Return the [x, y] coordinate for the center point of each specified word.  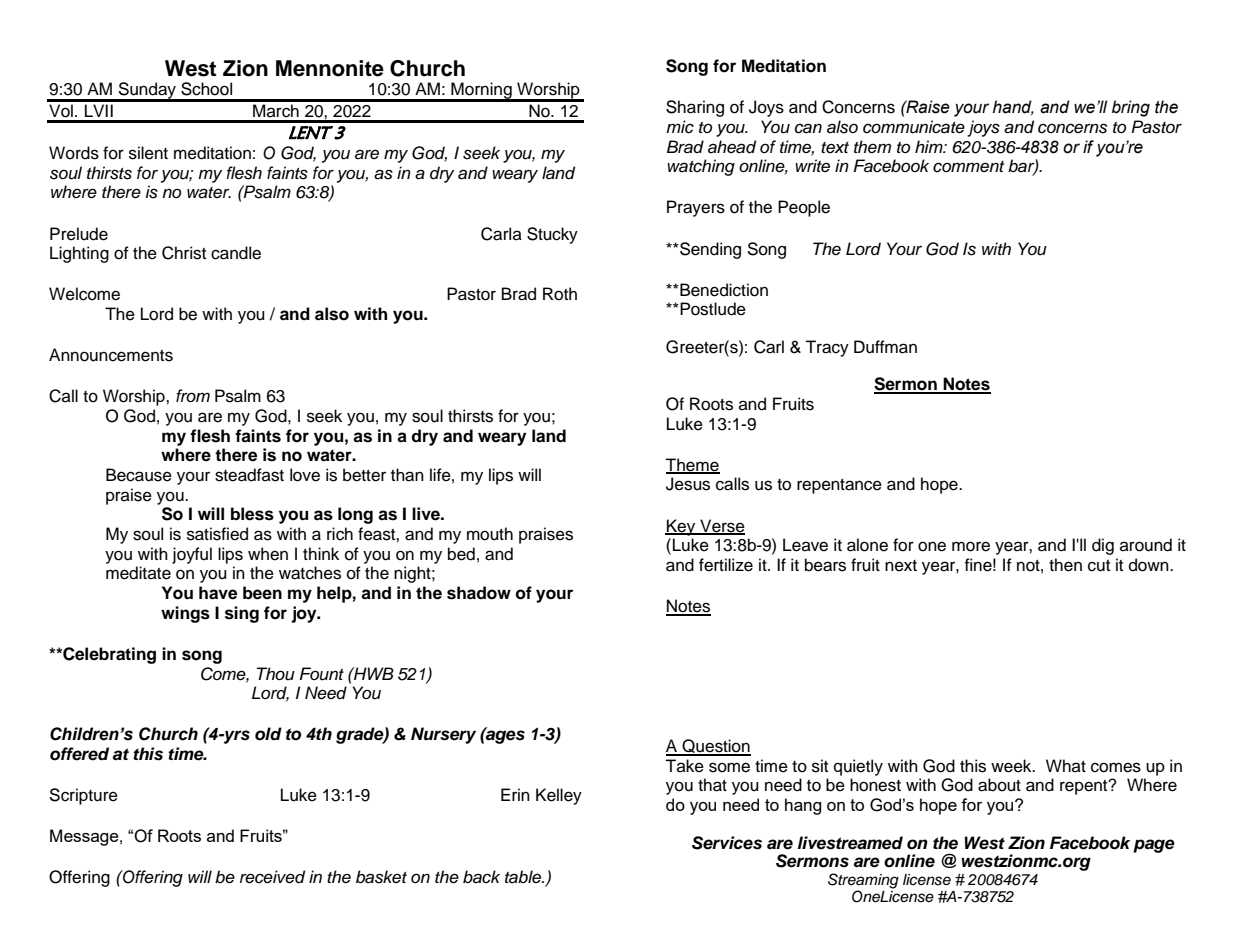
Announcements [111, 355]
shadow [479, 593]
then [1065, 565]
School [206, 89]
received [272, 877]
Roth [560, 294]
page [1154, 846]
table [524, 877]
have [218, 593]
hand [1013, 107]
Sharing [695, 108]
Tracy [827, 348]
